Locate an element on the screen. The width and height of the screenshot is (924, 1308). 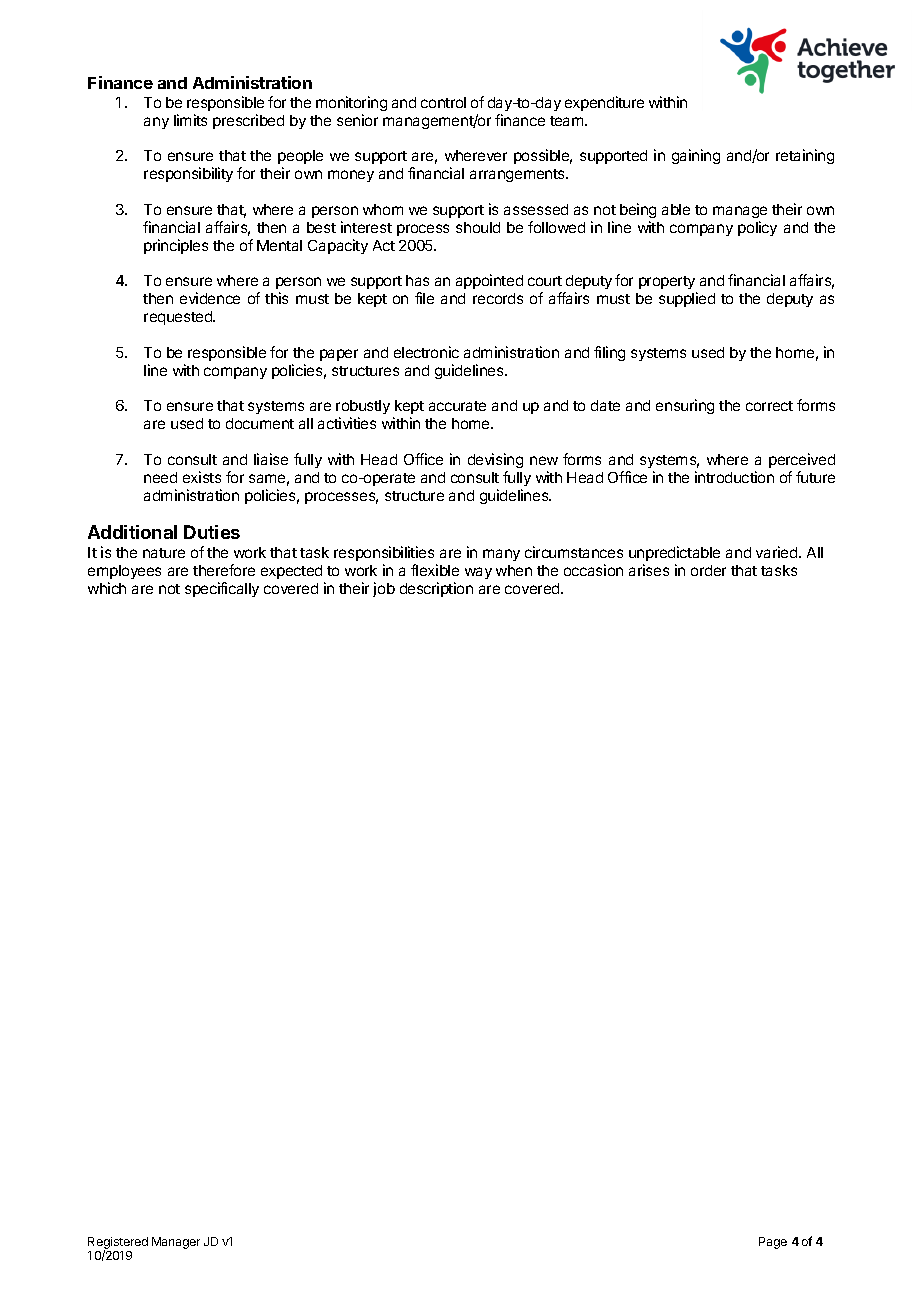
Registered is located at coordinates (118, 1244).
